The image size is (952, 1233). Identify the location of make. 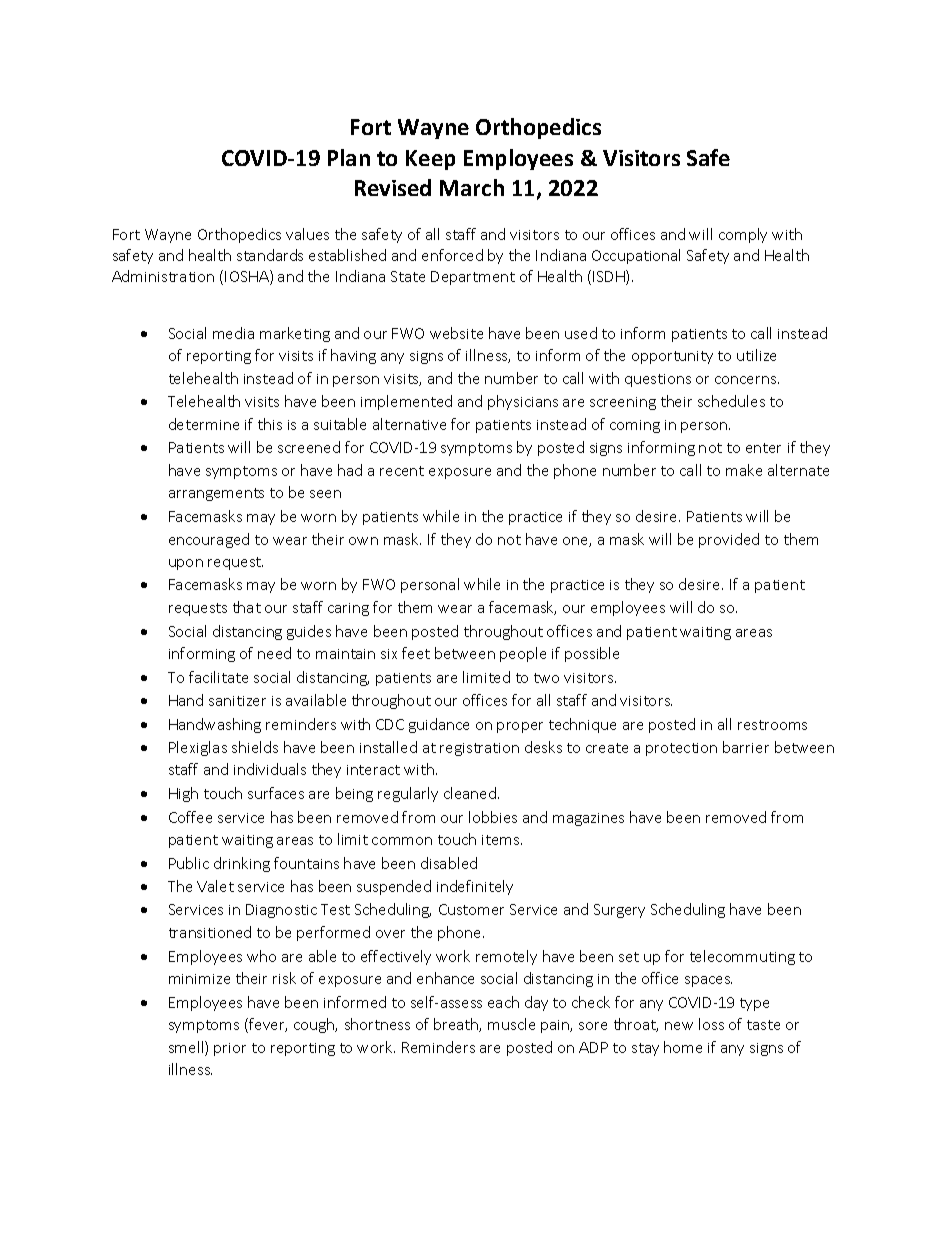
(744, 470).
